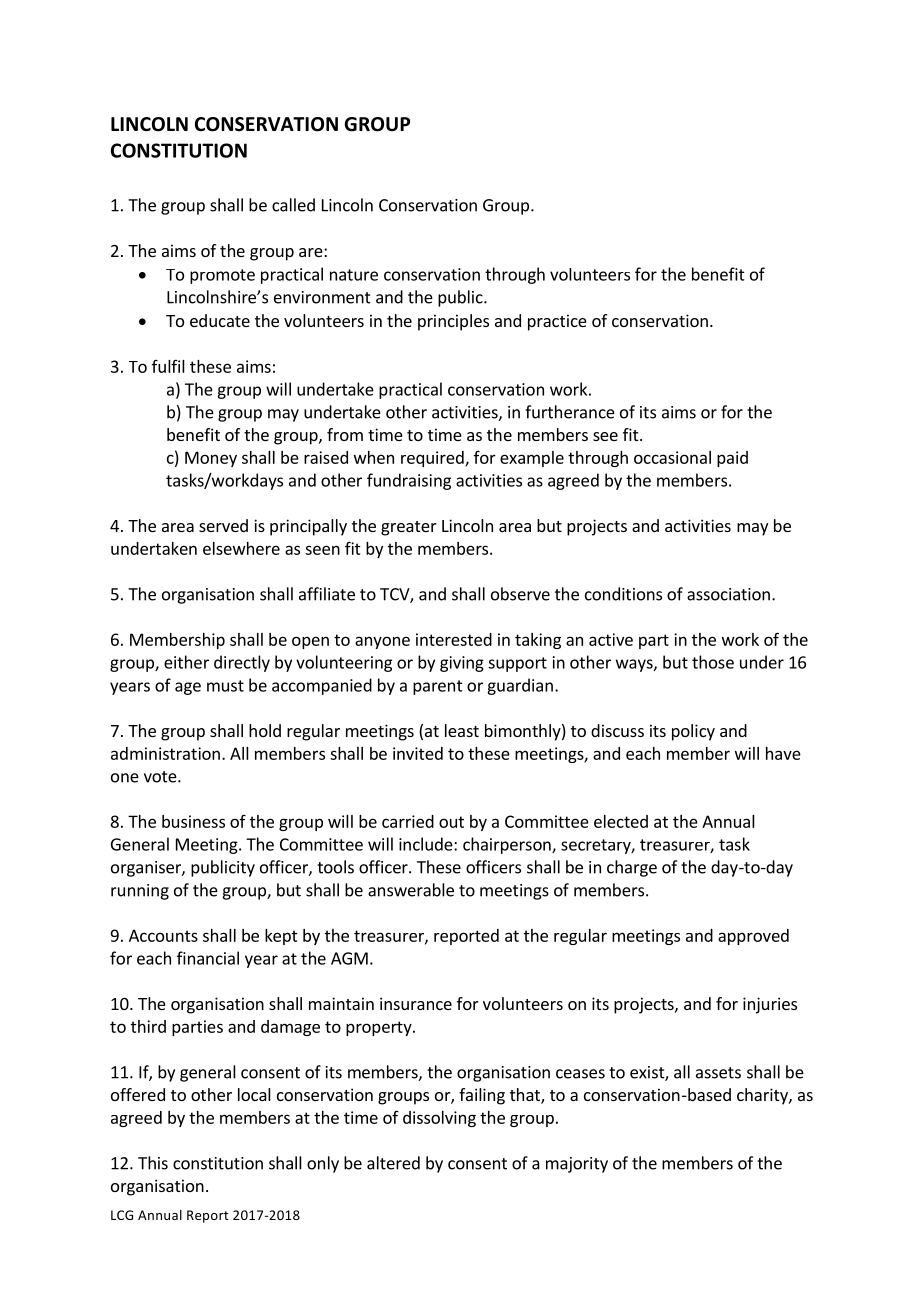 The width and height of the screenshot is (924, 1308). Describe the element at coordinates (418, 753) in the screenshot. I see `invited` at that location.
